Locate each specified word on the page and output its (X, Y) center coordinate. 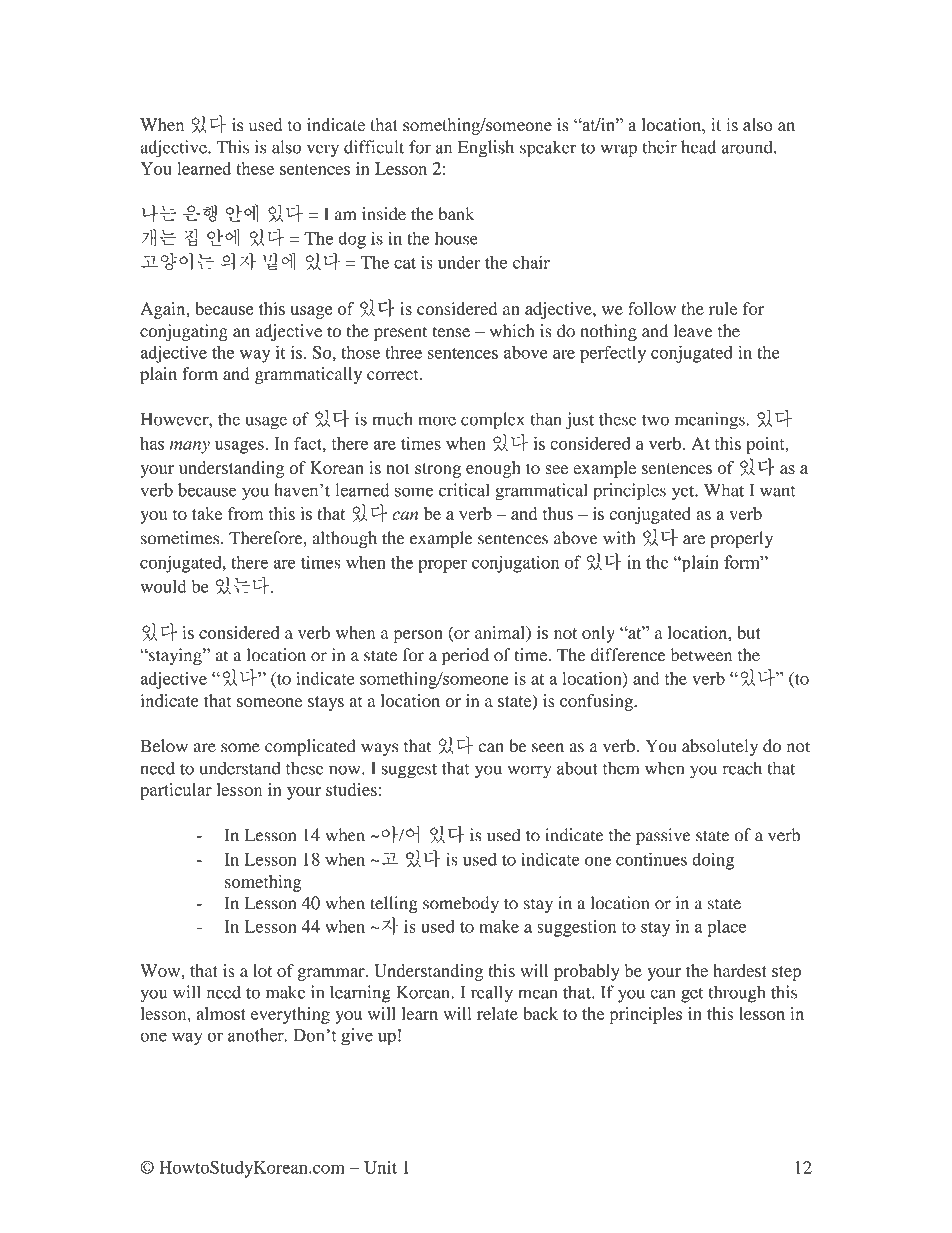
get (692, 995)
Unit (380, 1167)
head (698, 147)
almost (221, 1013)
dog (352, 240)
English (486, 149)
